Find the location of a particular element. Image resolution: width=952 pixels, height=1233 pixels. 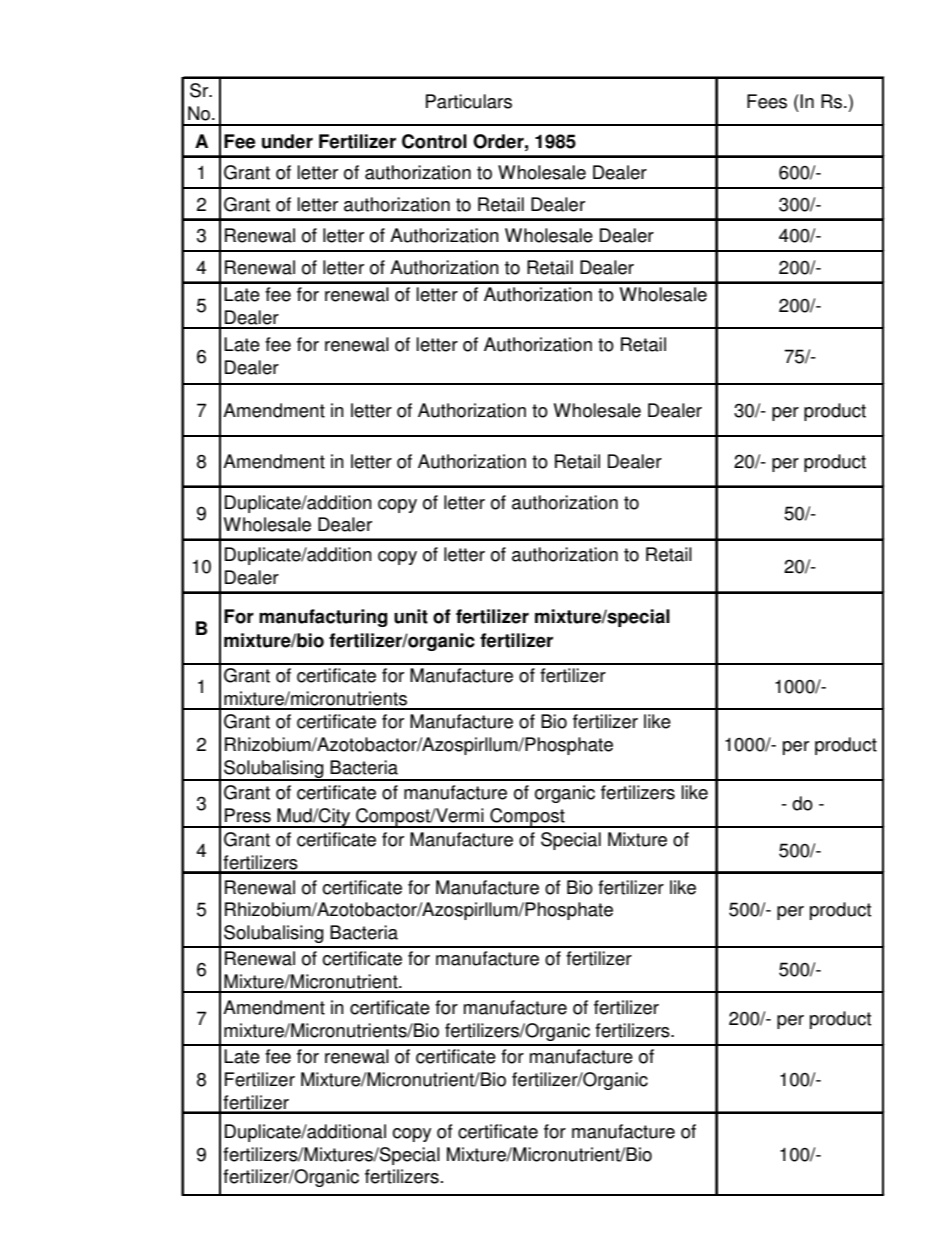

Control is located at coordinates (434, 141).
